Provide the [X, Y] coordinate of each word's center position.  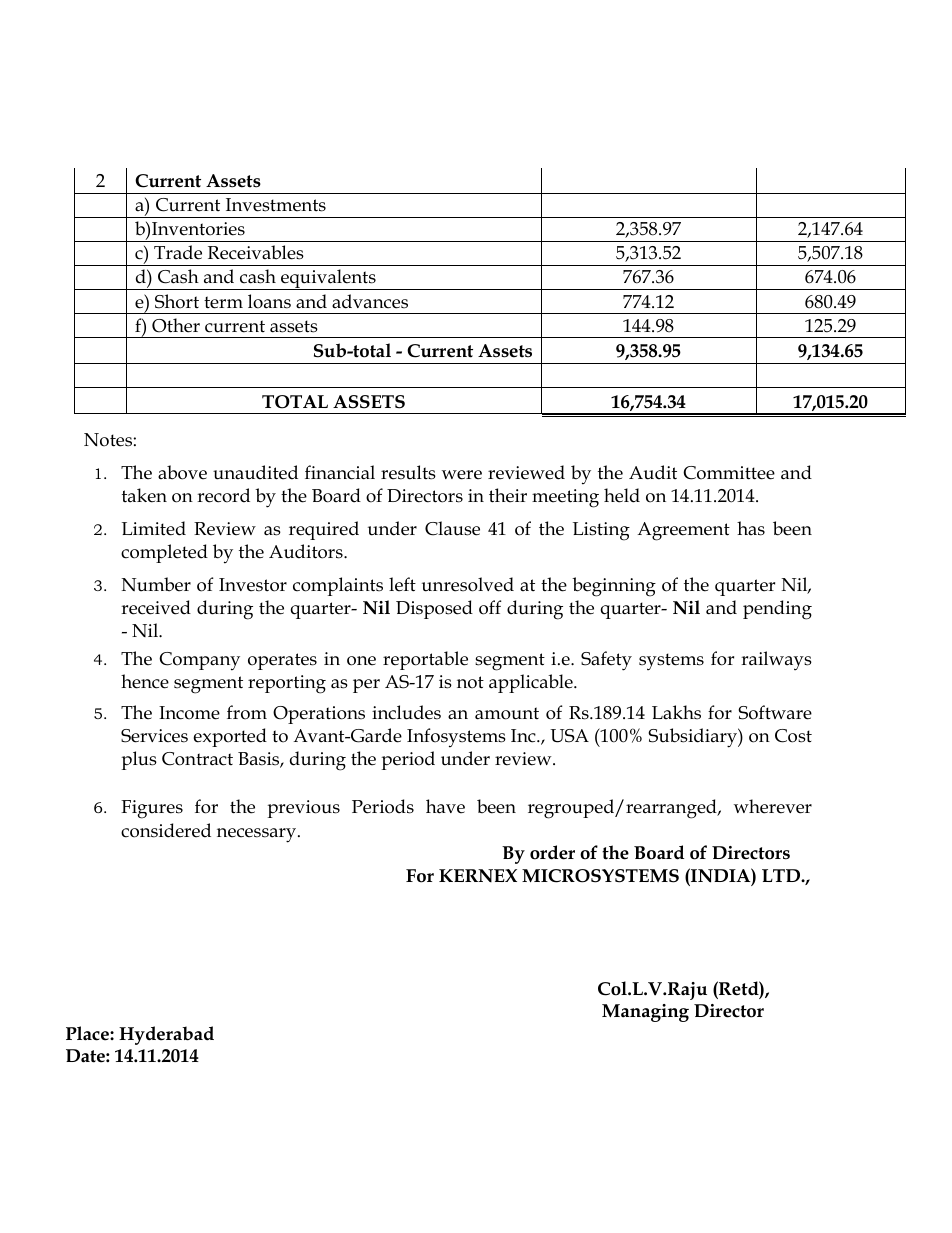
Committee [729, 473]
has [751, 528]
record [223, 495]
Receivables [256, 252]
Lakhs [676, 712]
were [462, 475]
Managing [645, 1013]
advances [370, 301]
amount [507, 713]
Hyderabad [166, 1035]
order [552, 852]
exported [230, 737]
